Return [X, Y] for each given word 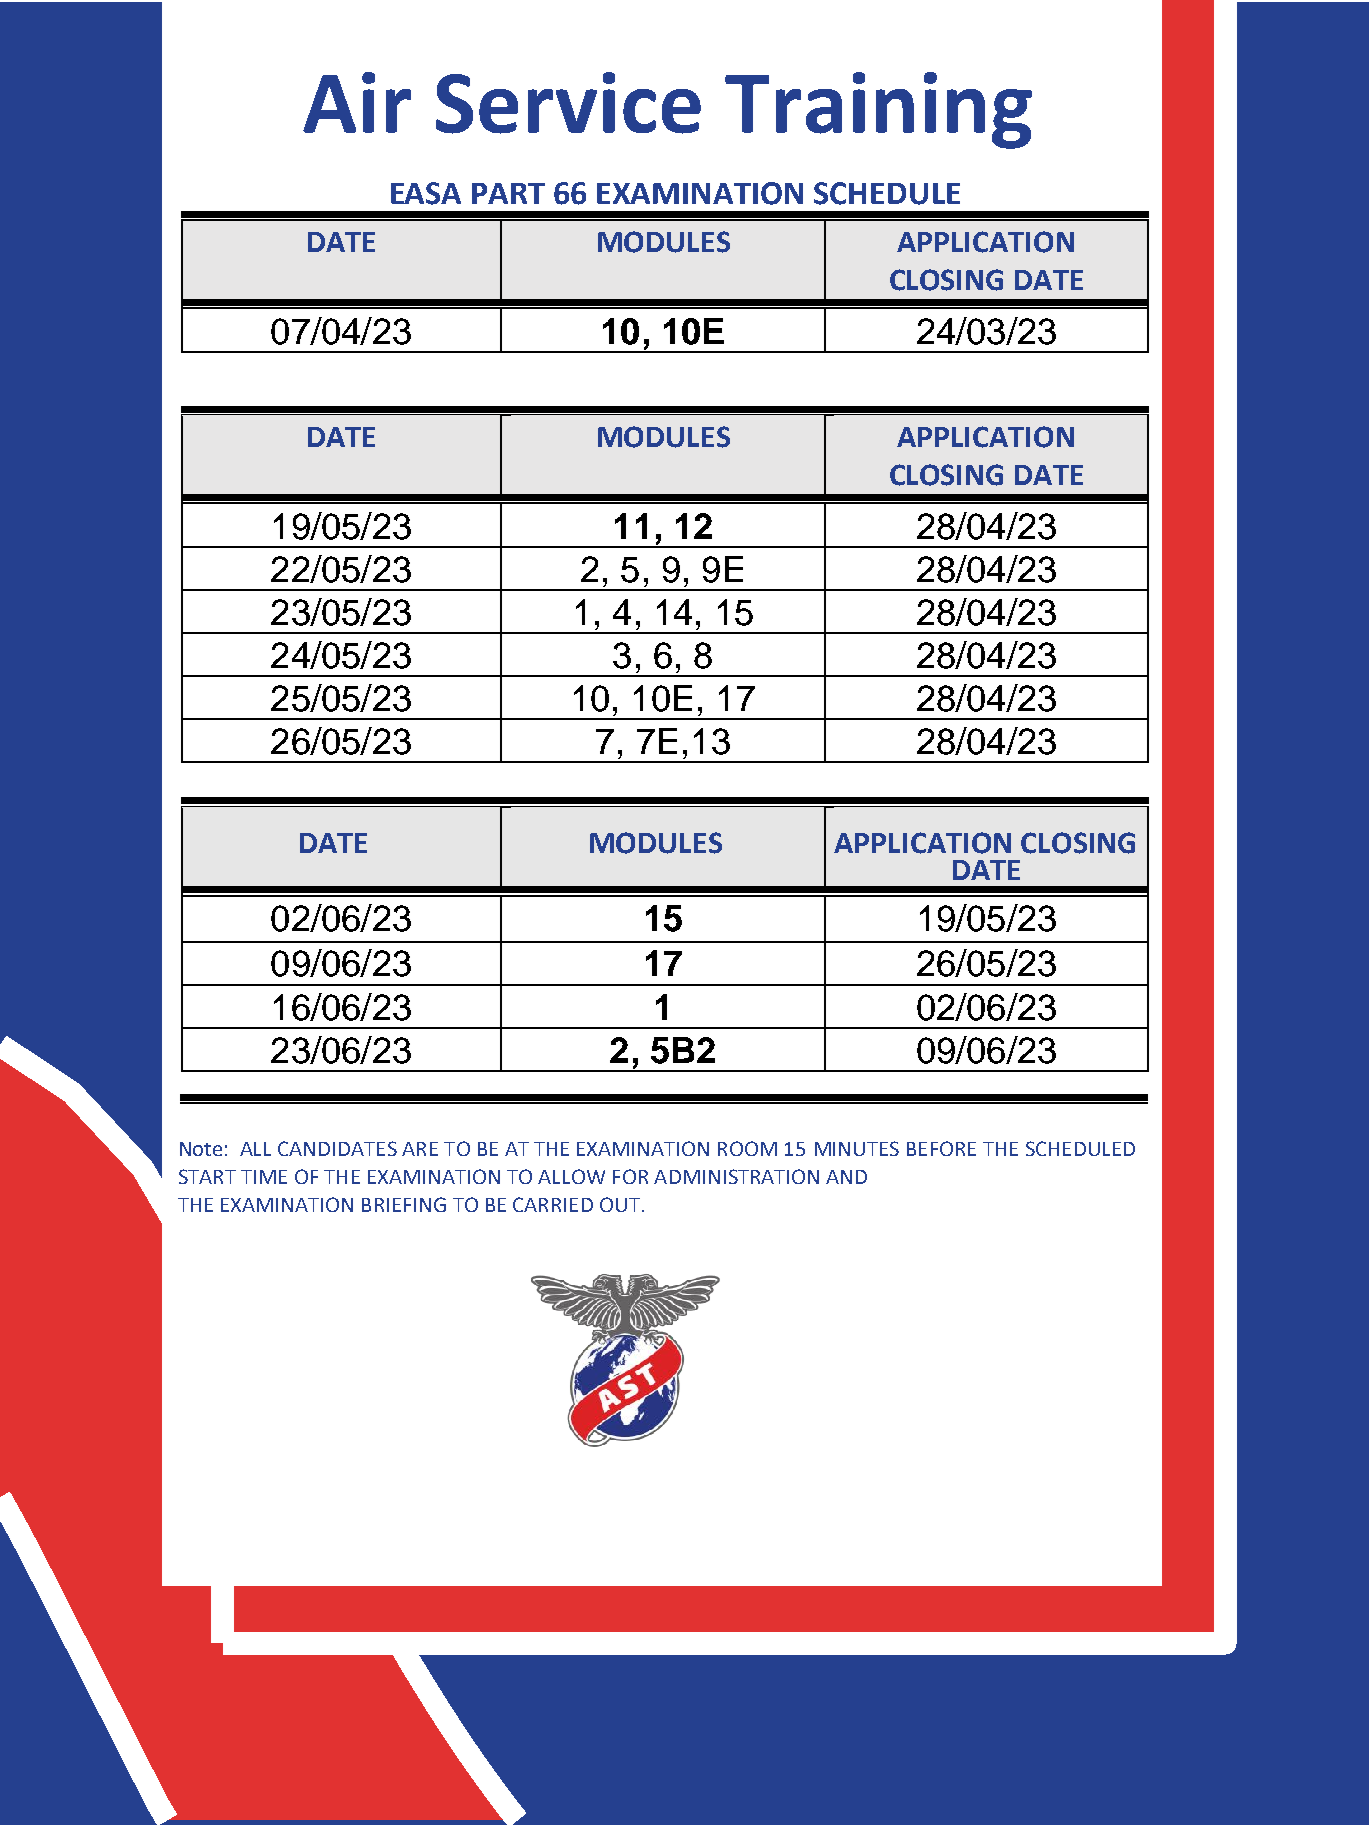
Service [568, 103]
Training [878, 110]
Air [357, 102]
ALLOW [571, 1176]
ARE [420, 1149]
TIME [264, 1177]
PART [508, 193]
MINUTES [857, 1148]
